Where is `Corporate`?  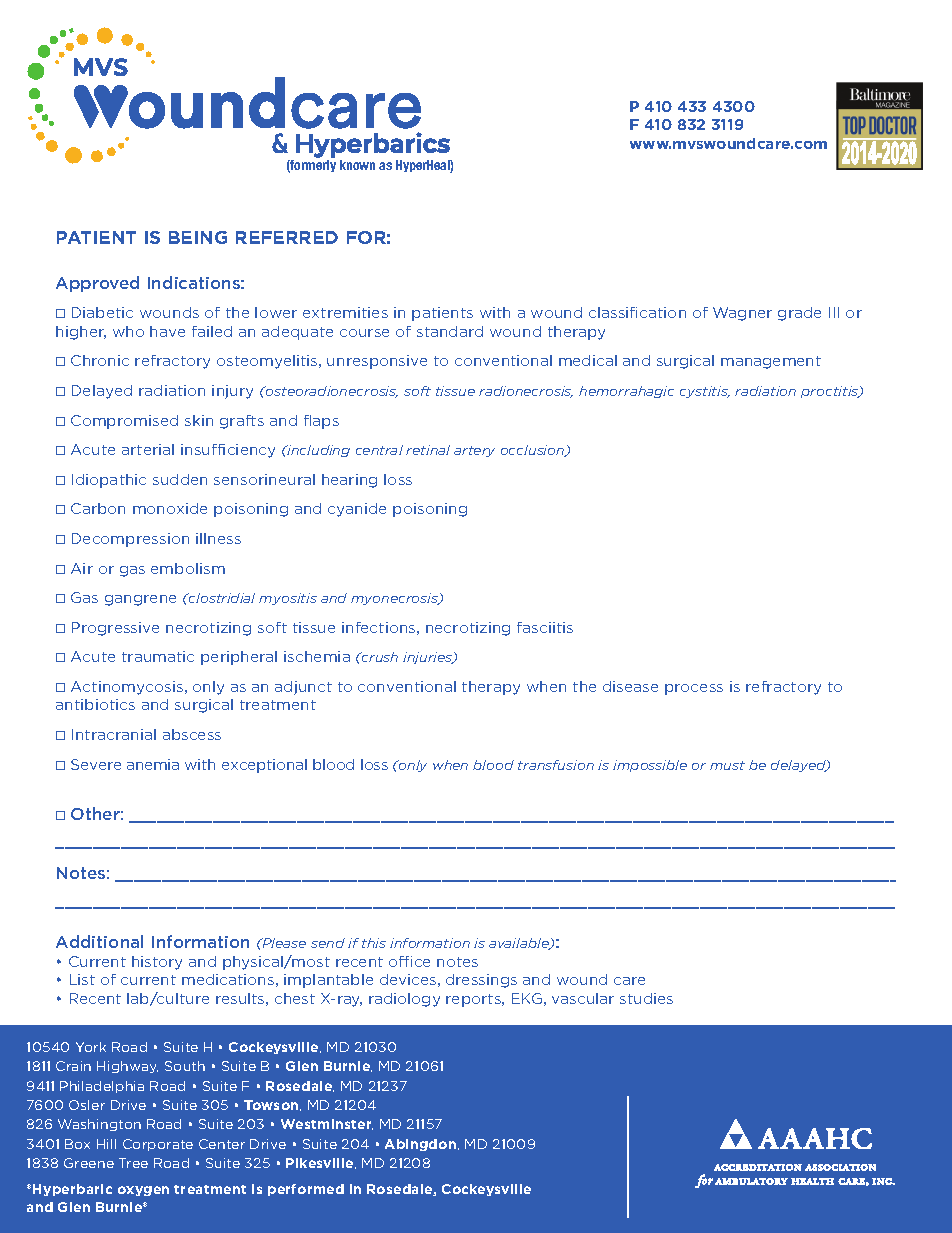 Corporate is located at coordinates (158, 1145).
